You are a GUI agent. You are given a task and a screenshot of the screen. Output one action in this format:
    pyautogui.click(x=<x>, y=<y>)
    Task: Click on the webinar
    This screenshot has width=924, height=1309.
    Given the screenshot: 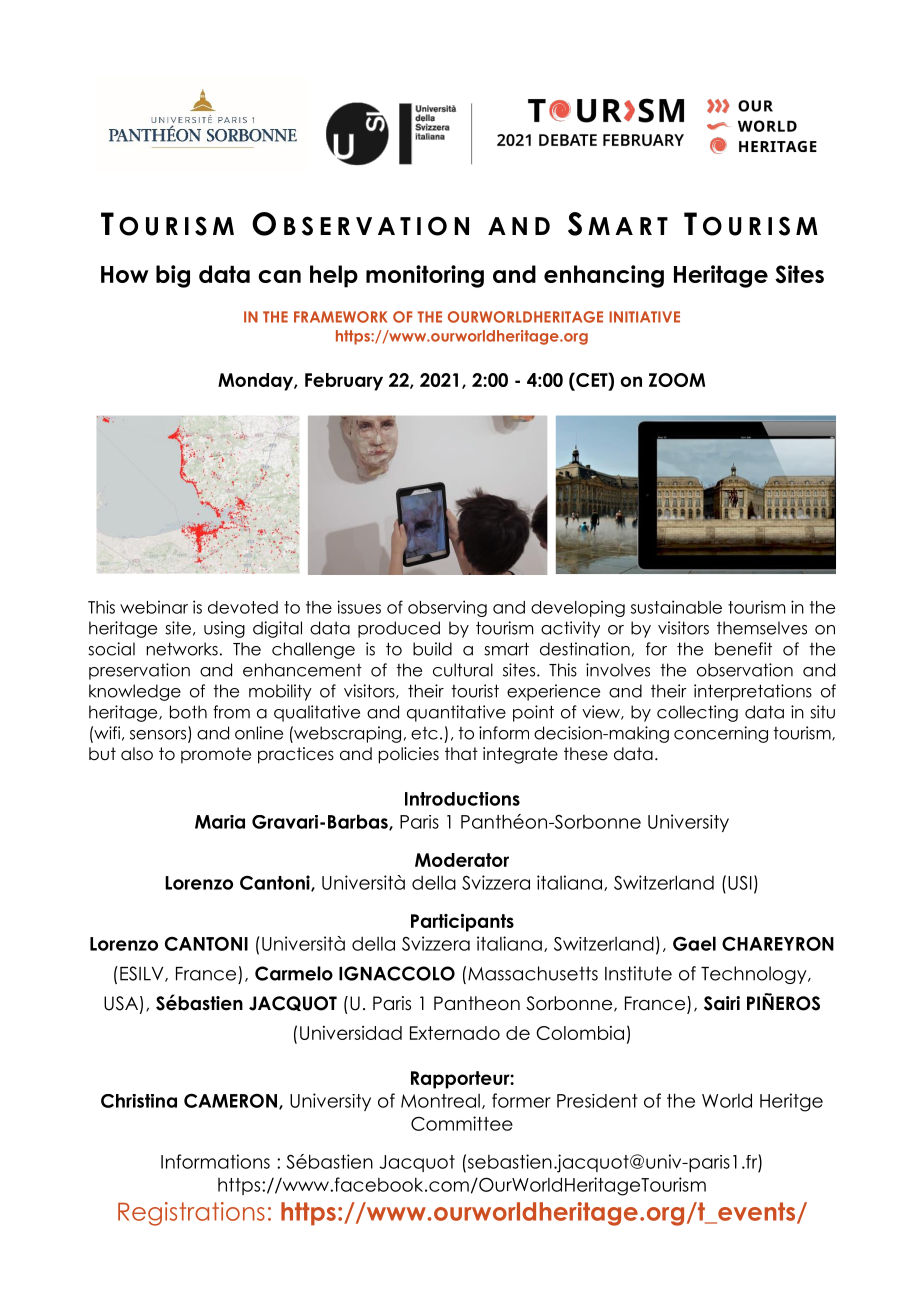 What is the action you would take?
    pyautogui.click(x=154, y=607)
